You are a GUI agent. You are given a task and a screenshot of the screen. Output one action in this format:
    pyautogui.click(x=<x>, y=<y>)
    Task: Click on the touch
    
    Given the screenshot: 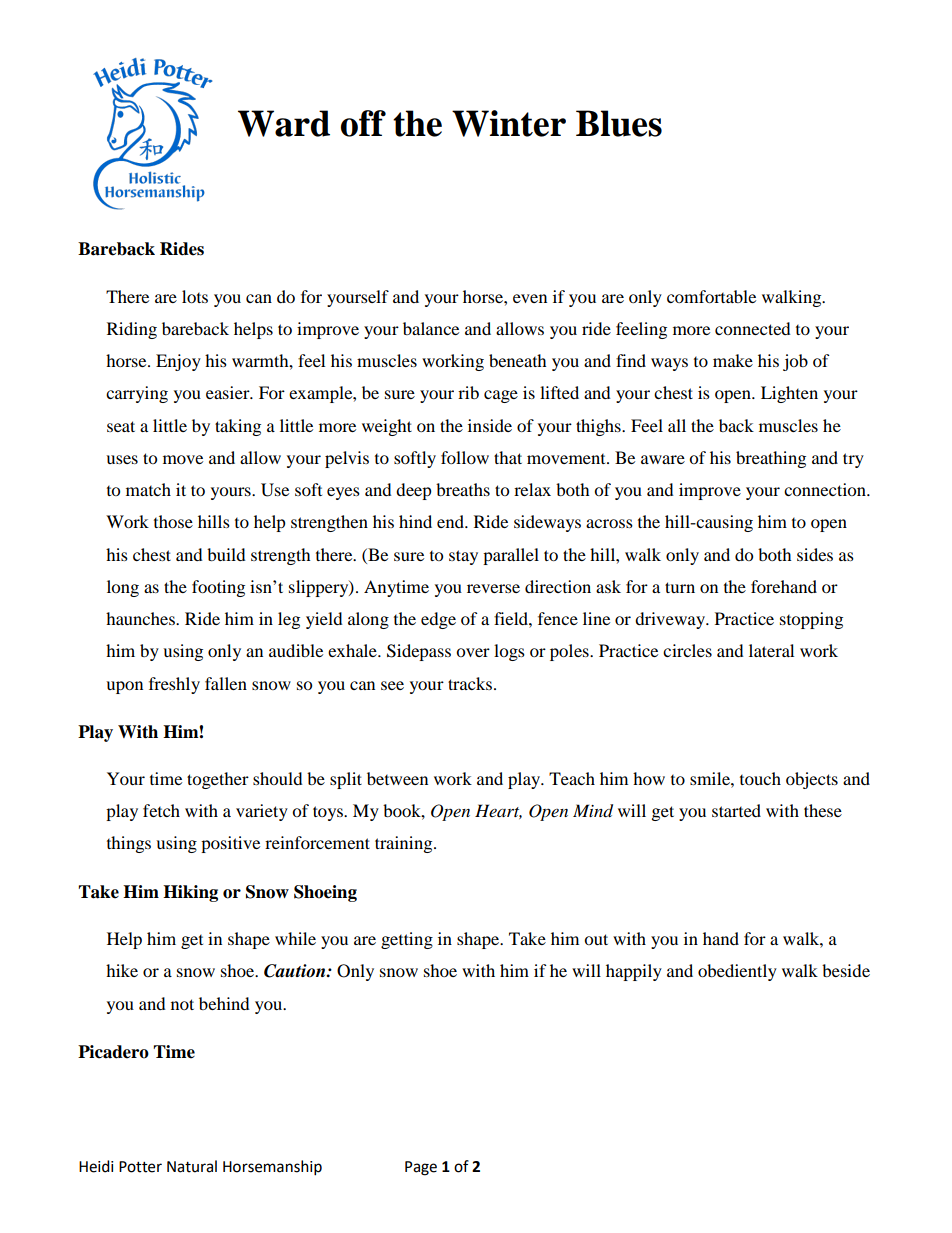 What is the action you would take?
    pyautogui.click(x=760, y=778)
